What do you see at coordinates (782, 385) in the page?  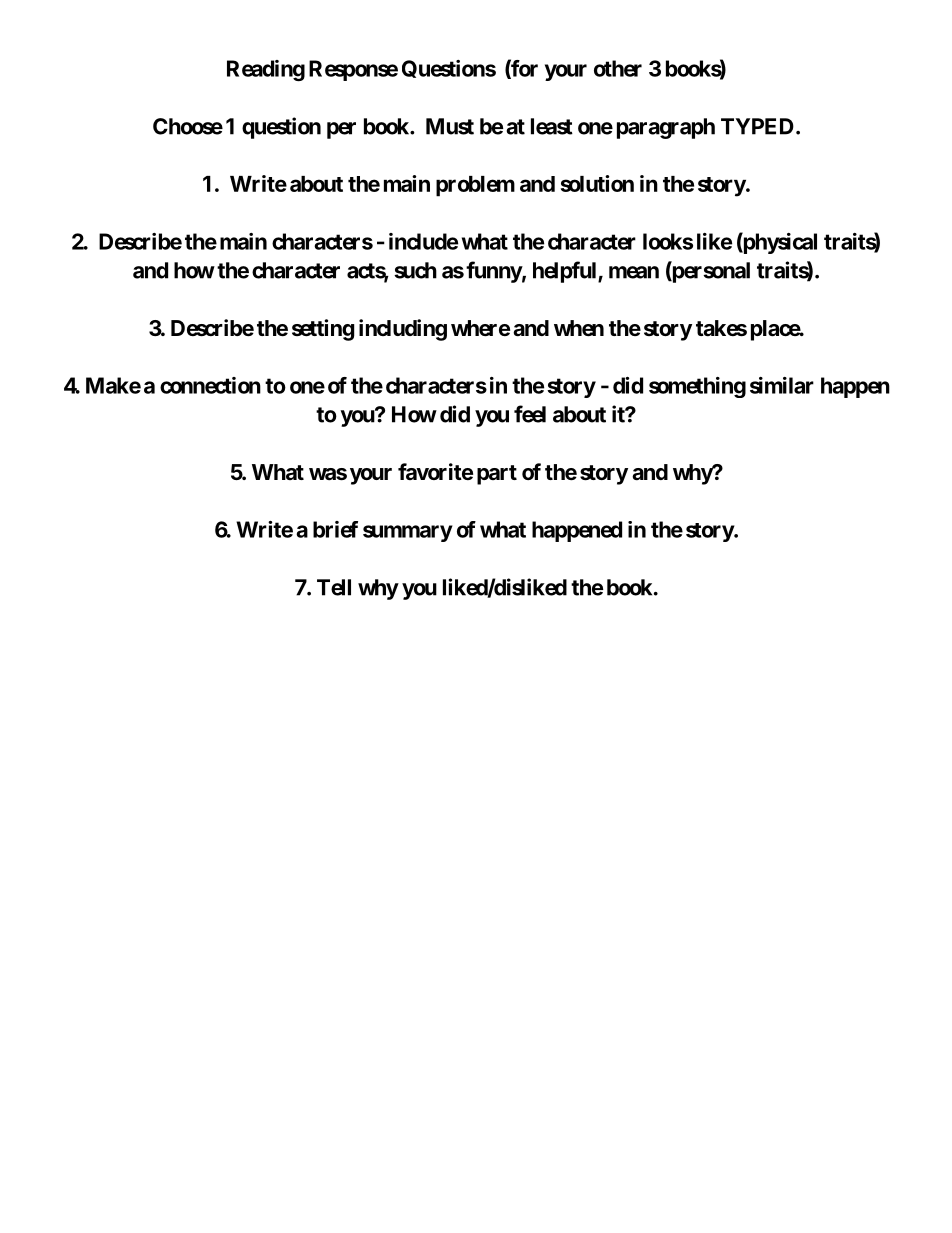 I see `similar` at bounding box center [782, 385].
